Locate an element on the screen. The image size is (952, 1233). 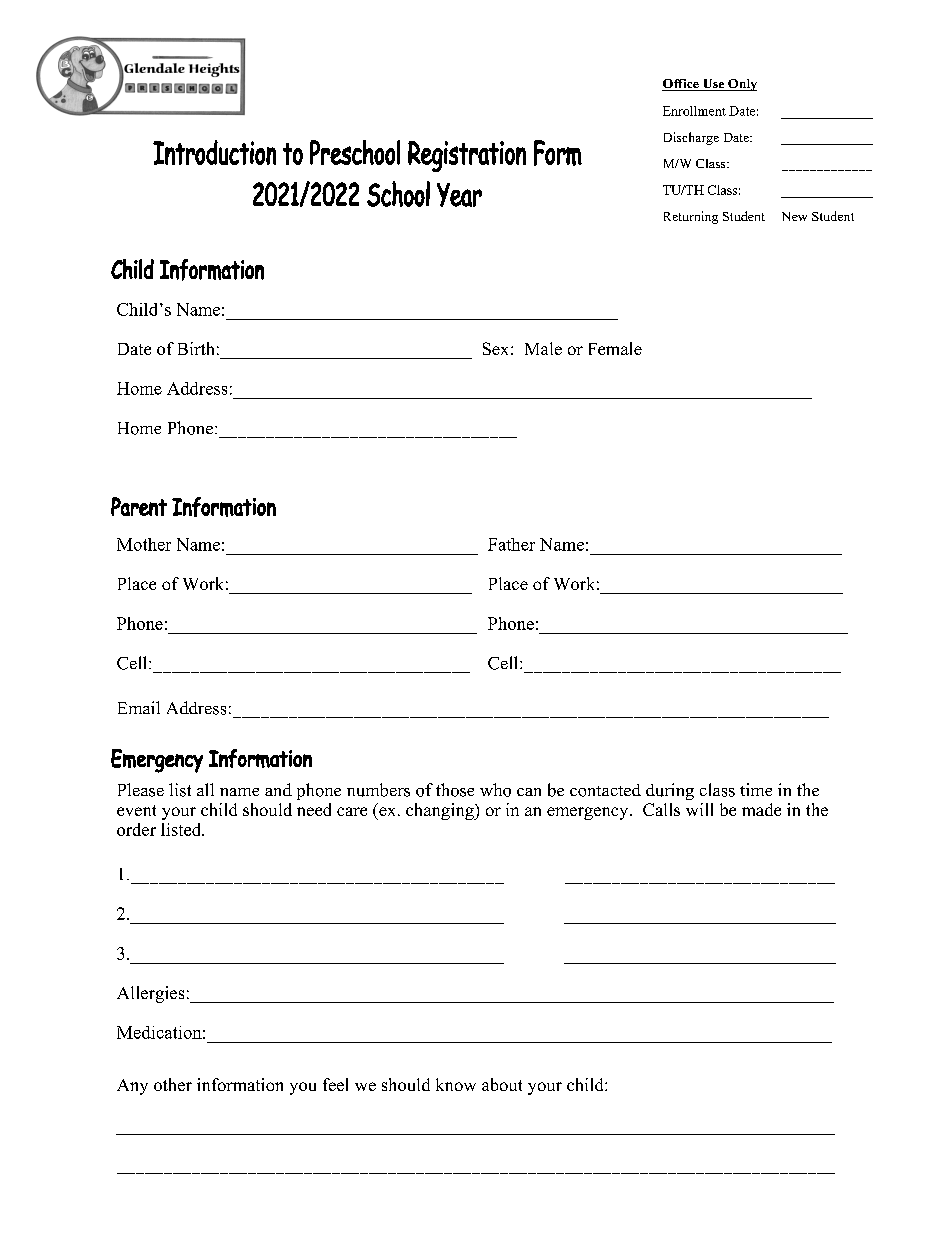
time is located at coordinates (756, 789).
